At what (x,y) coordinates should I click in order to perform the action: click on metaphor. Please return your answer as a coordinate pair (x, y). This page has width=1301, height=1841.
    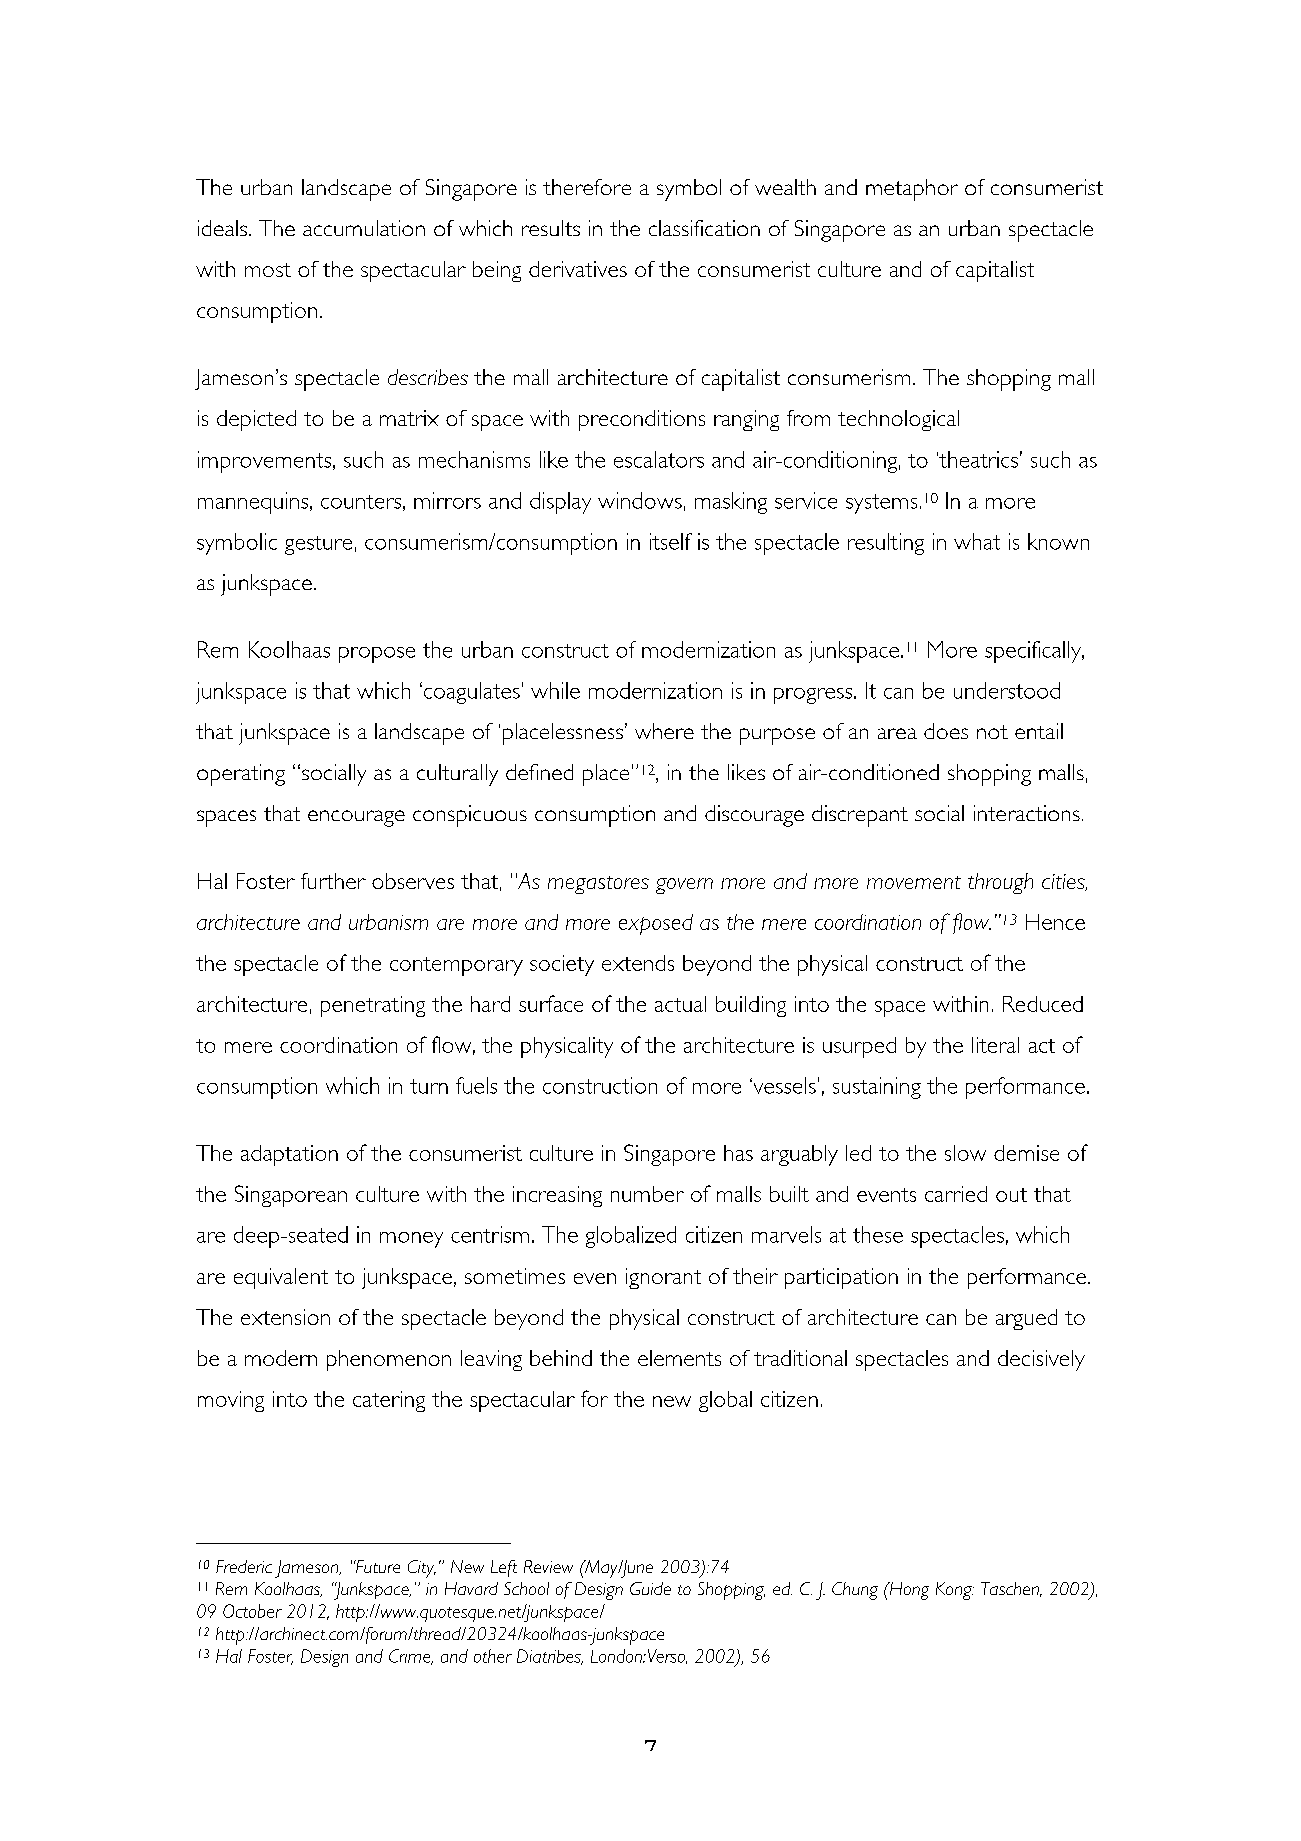
    Looking at the image, I should click on (912, 190).
